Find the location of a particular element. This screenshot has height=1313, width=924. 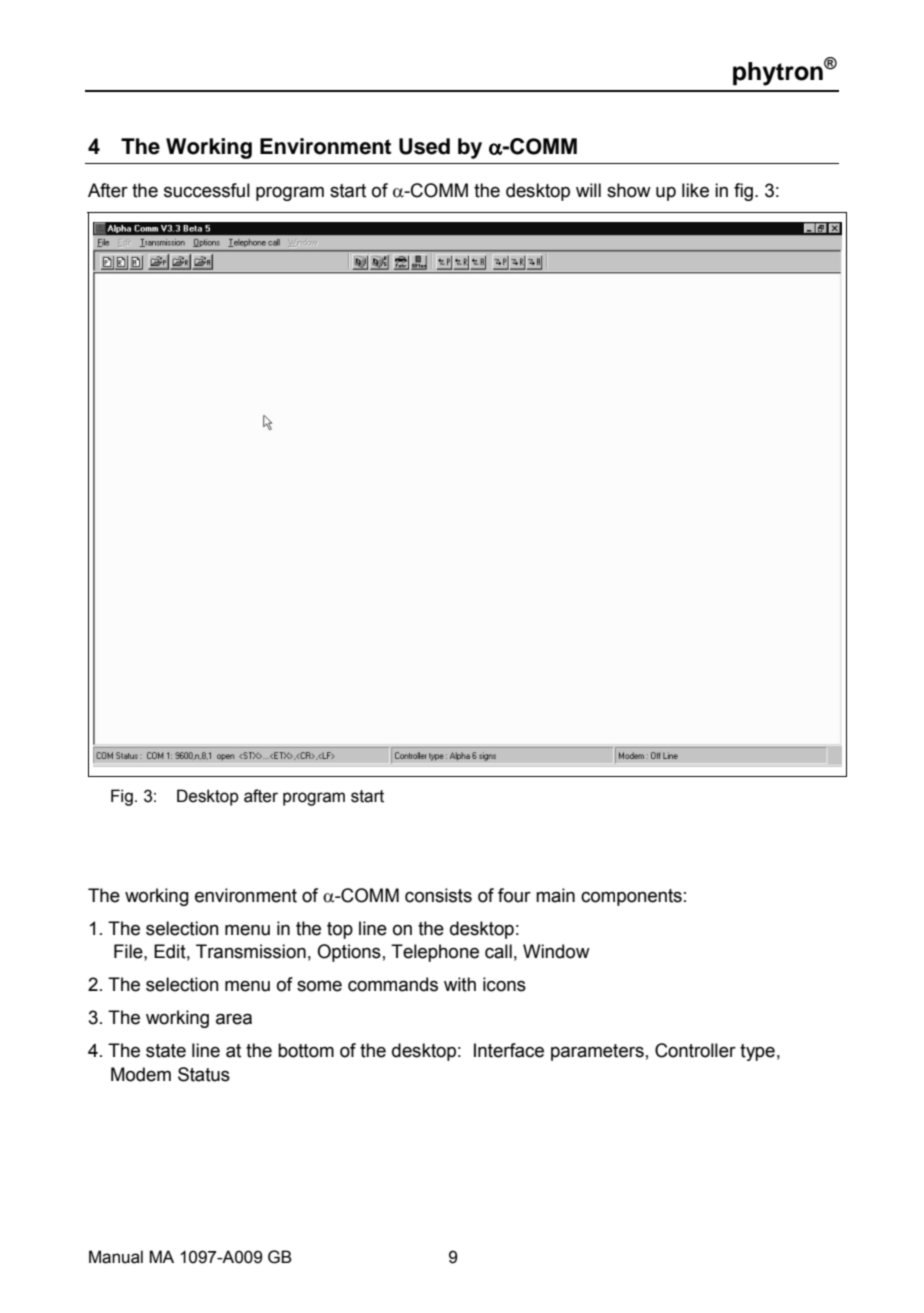

like is located at coordinates (695, 190).
